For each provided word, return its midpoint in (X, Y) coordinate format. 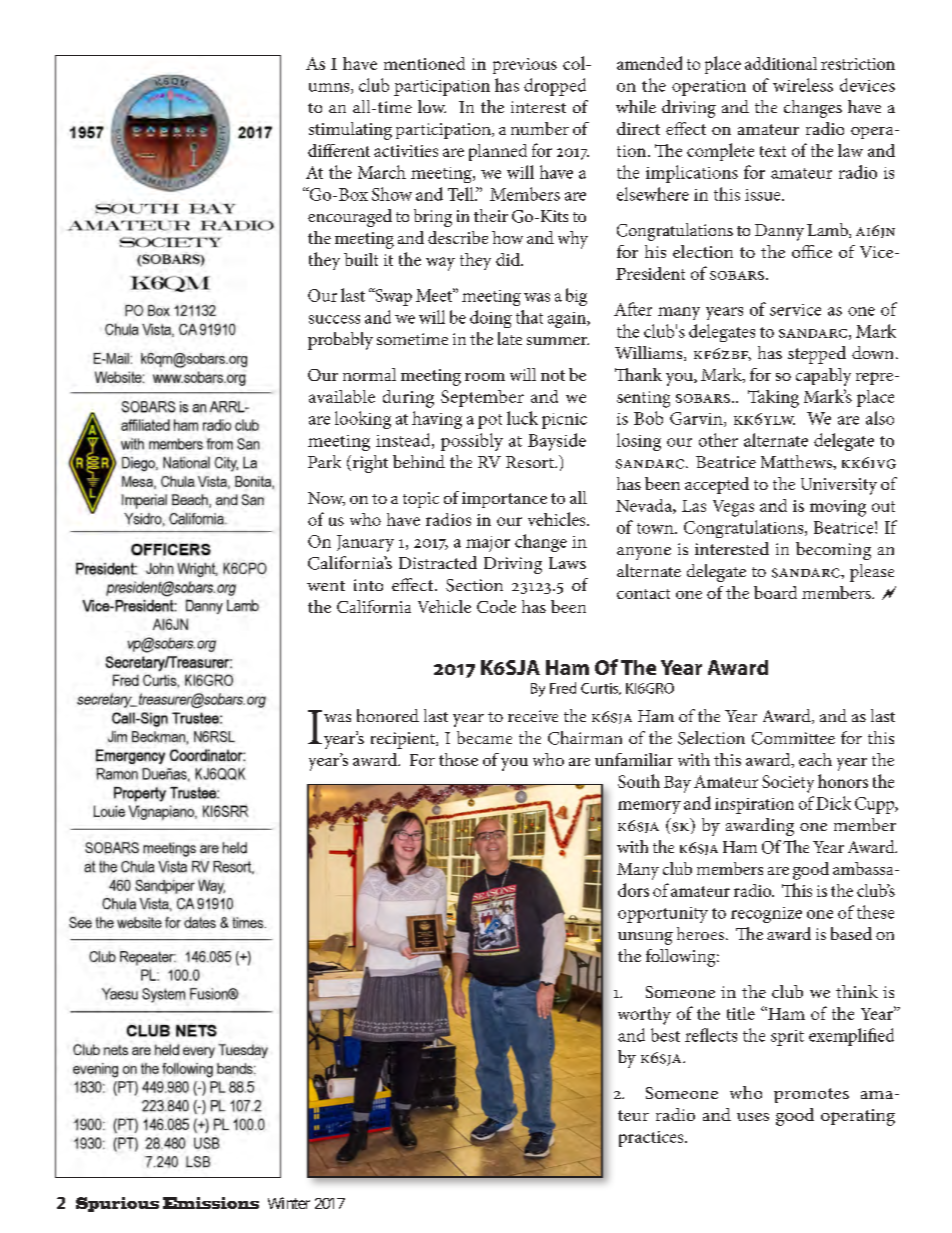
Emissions (211, 1203)
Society (788, 784)
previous (525, 66)
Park (324, 461)
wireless (803, 85)
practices (652, 1139)
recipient (404, 740)
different (339, 150)
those (458, 759)
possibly (472, 442)
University (839, 486)
